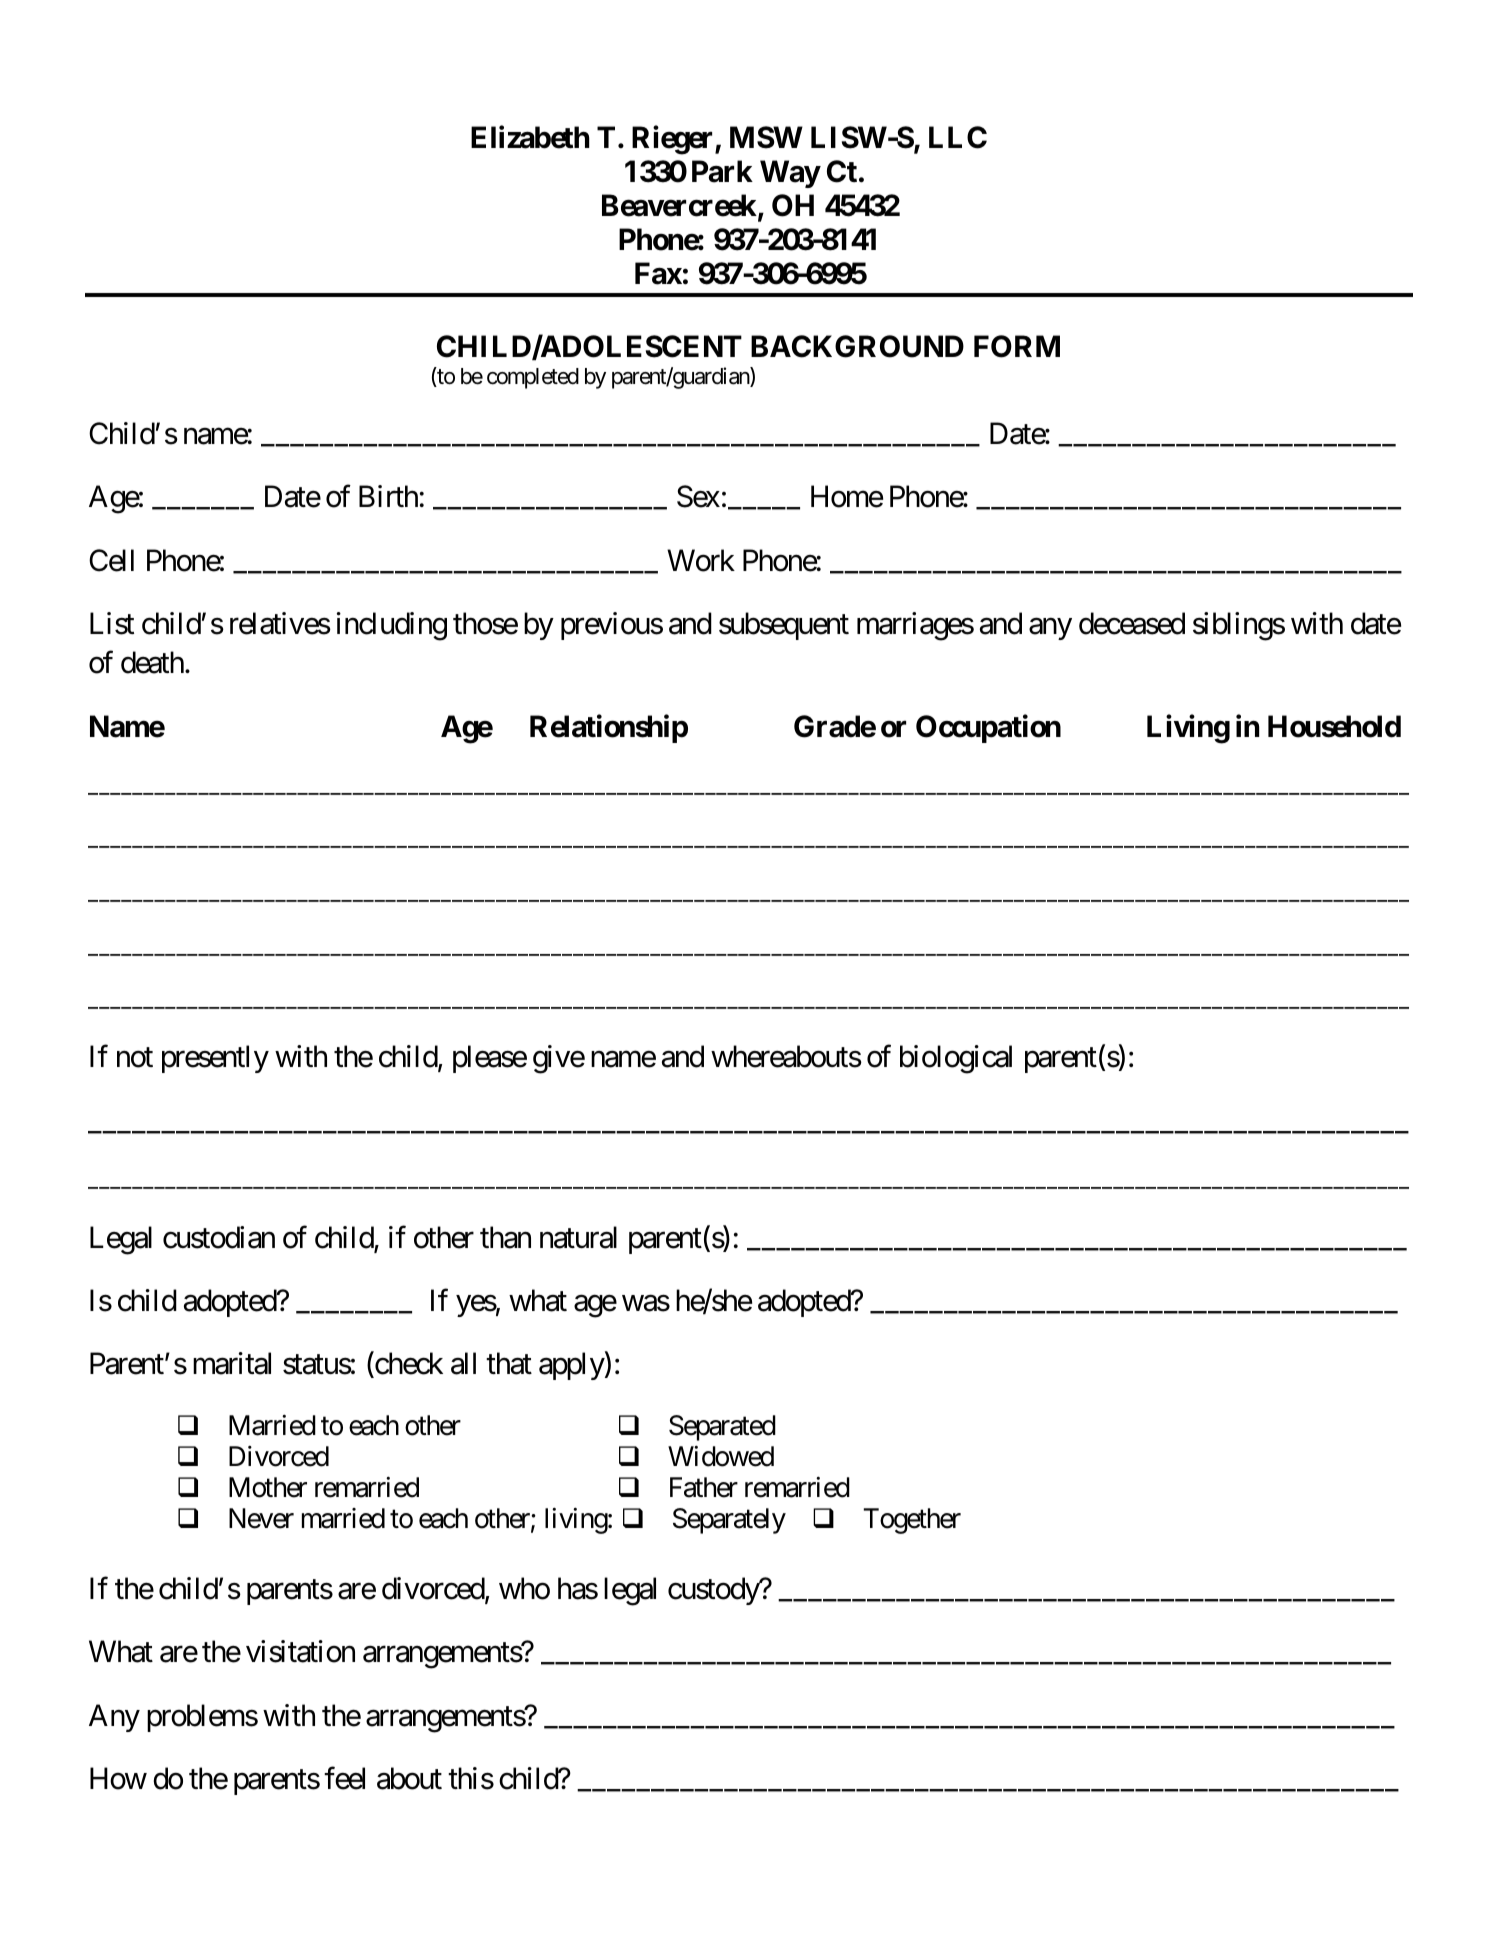  I want to click on Together, so click(912, 1521).
